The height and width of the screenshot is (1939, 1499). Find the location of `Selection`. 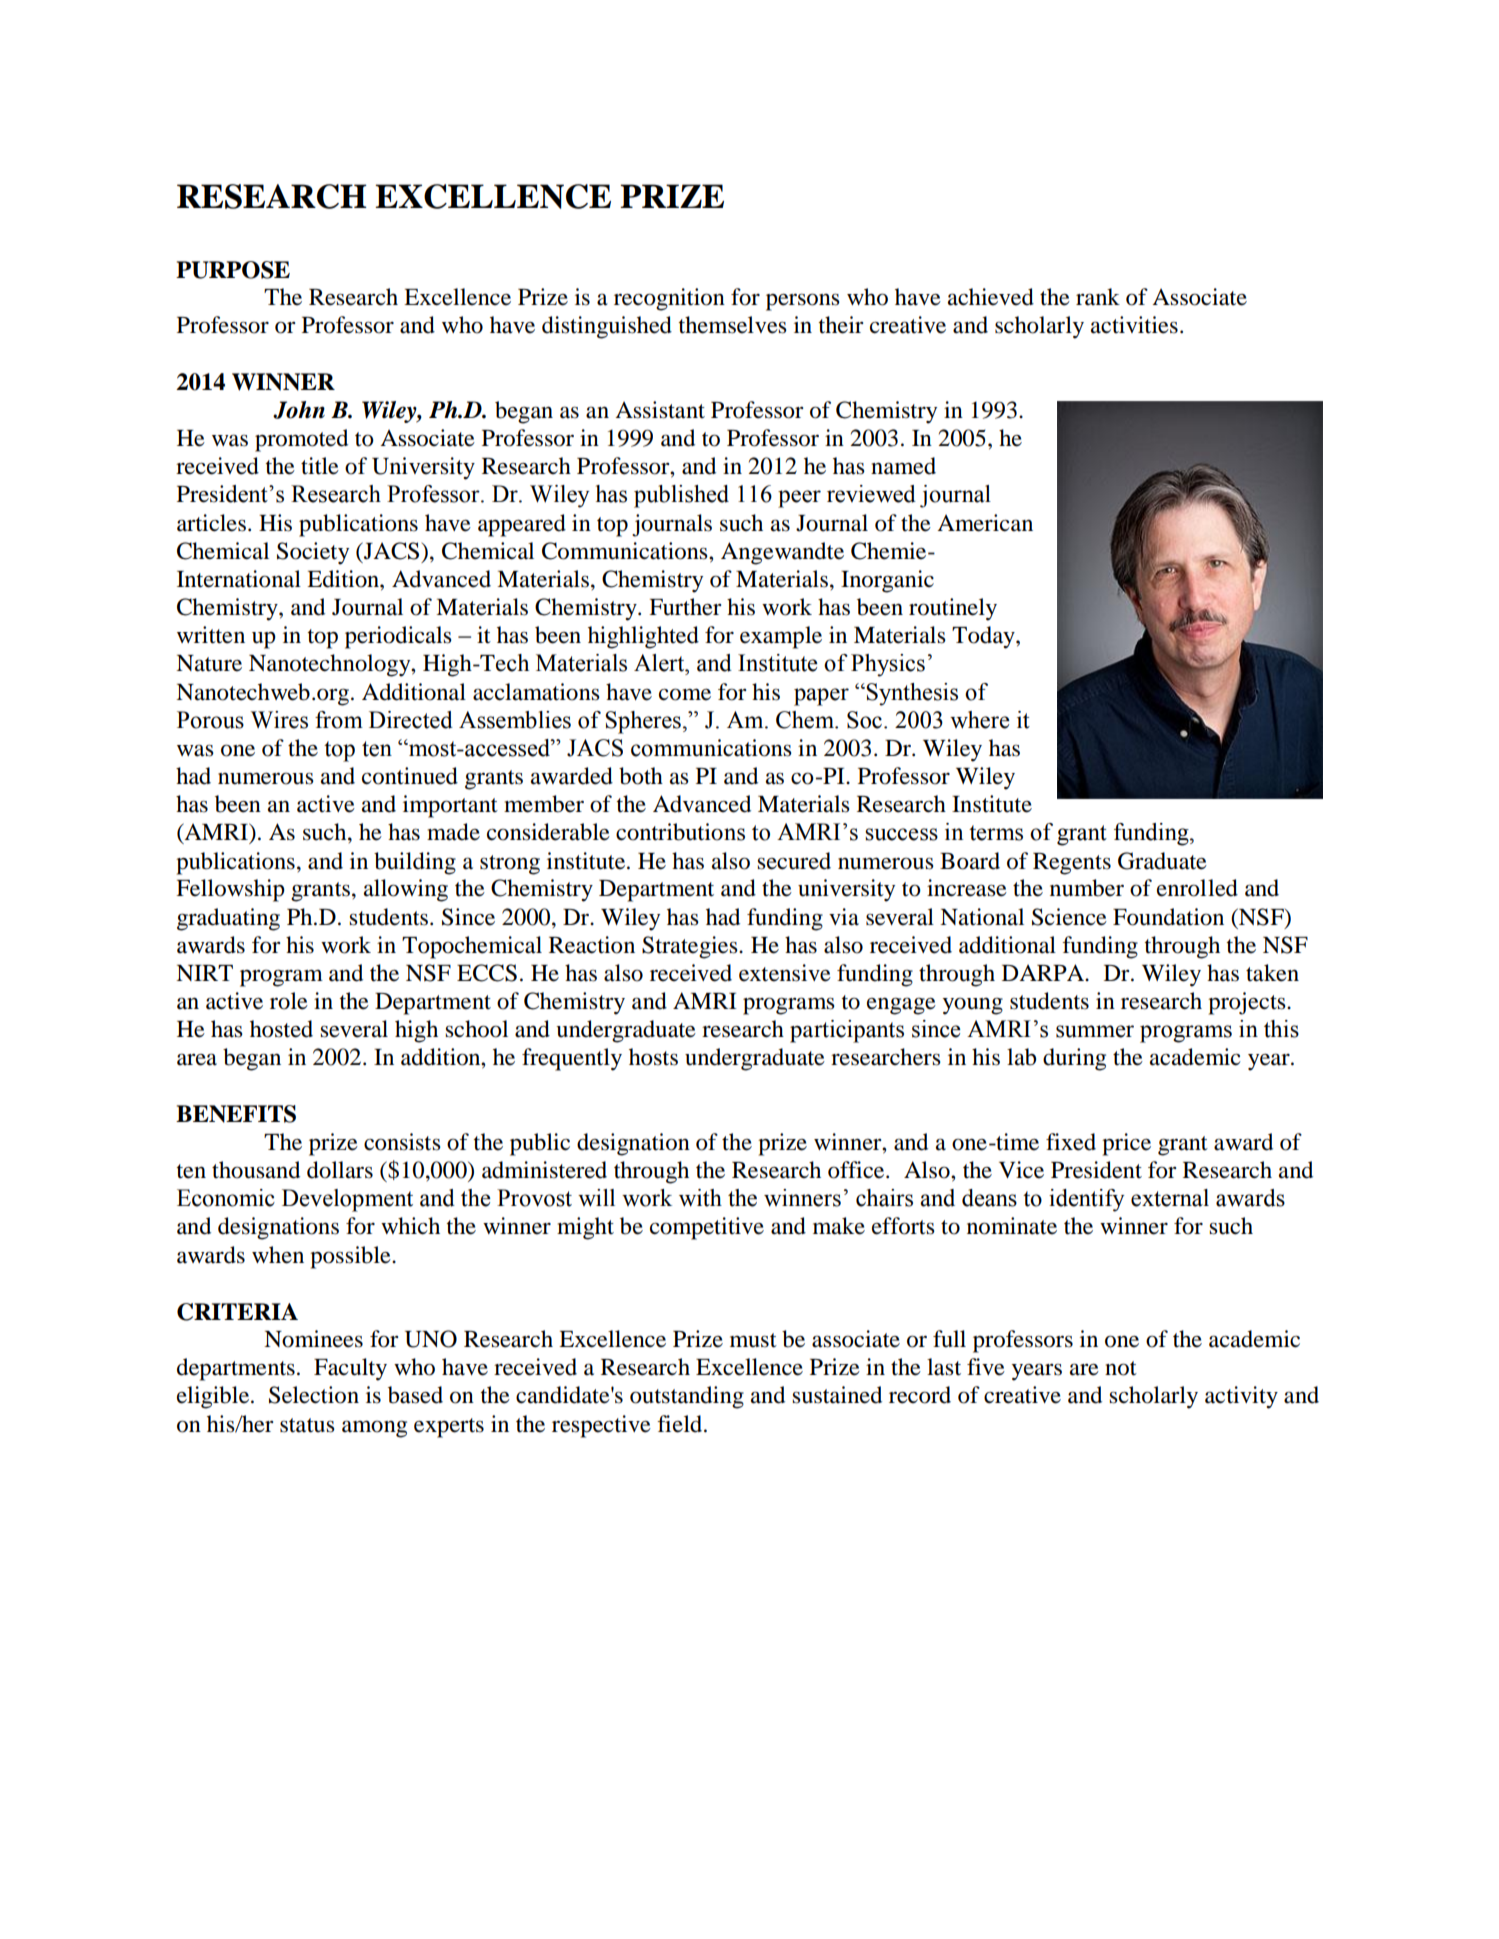

Selection is located at coordinates (314, 1395).
